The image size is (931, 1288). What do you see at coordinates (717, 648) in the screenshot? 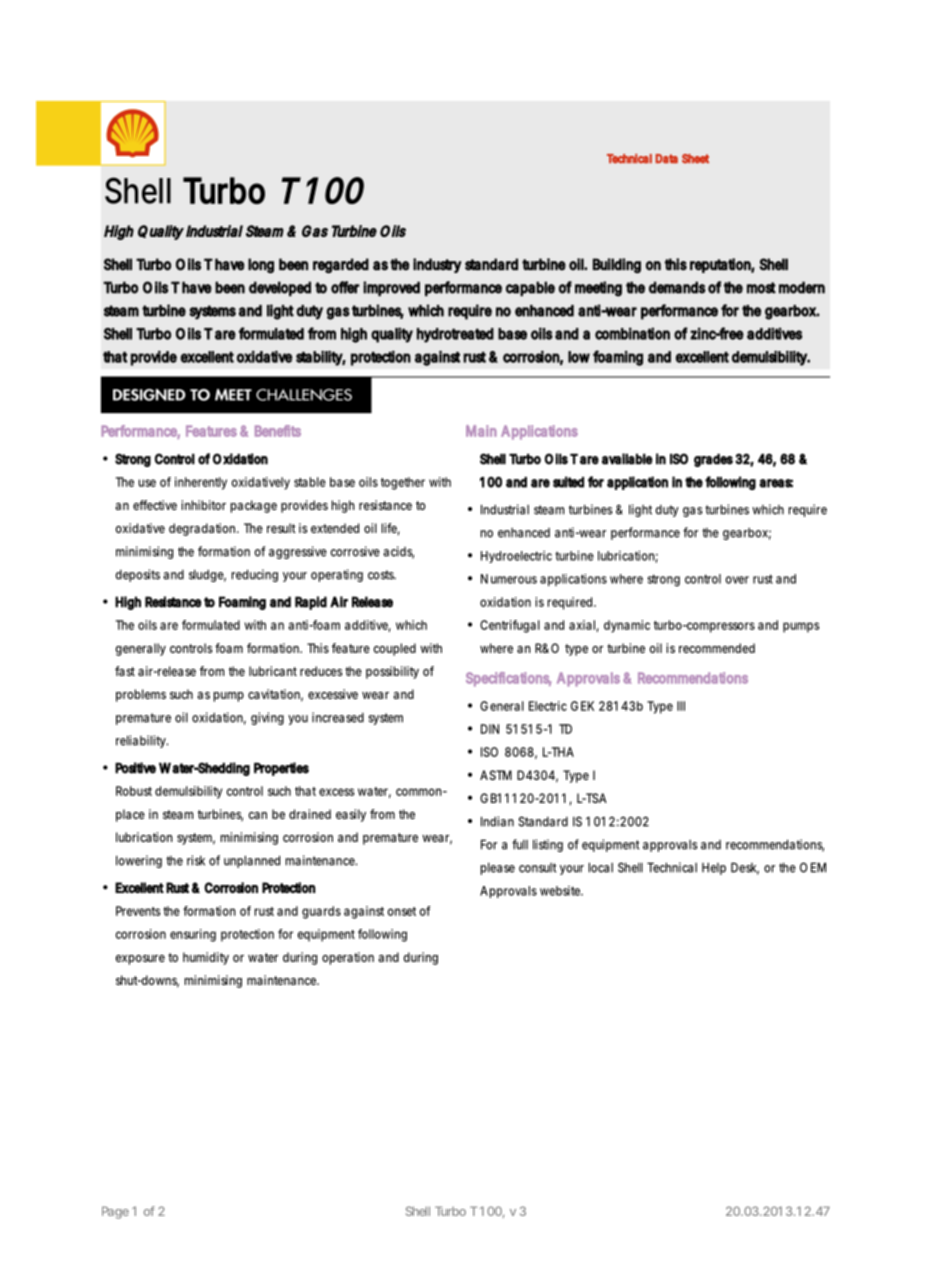
I see `recommended` at bounding box center [717, 648].
